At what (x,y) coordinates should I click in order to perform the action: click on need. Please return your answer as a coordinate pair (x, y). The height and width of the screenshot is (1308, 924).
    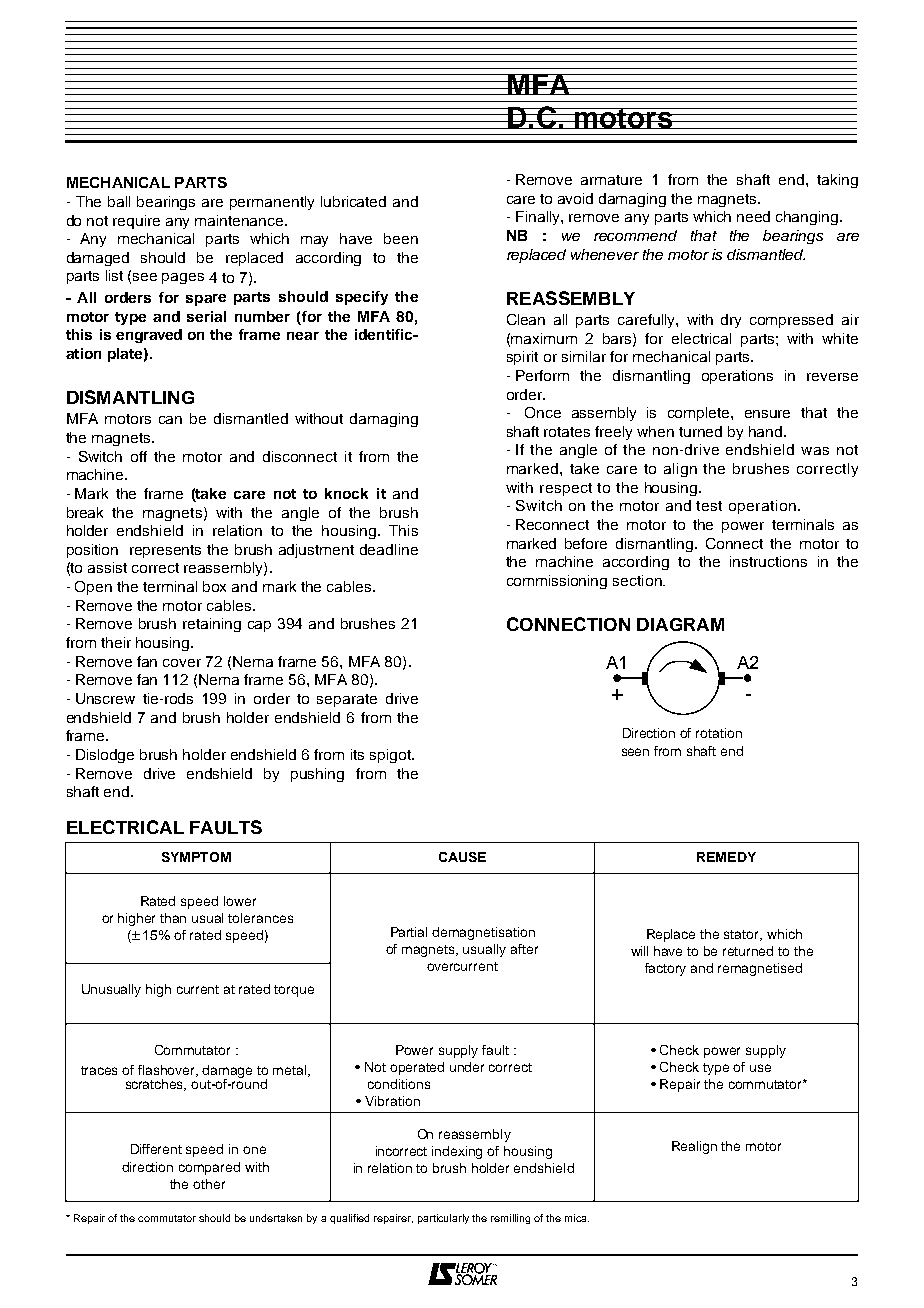
    Looking at the image, I should click on (753, 216).
